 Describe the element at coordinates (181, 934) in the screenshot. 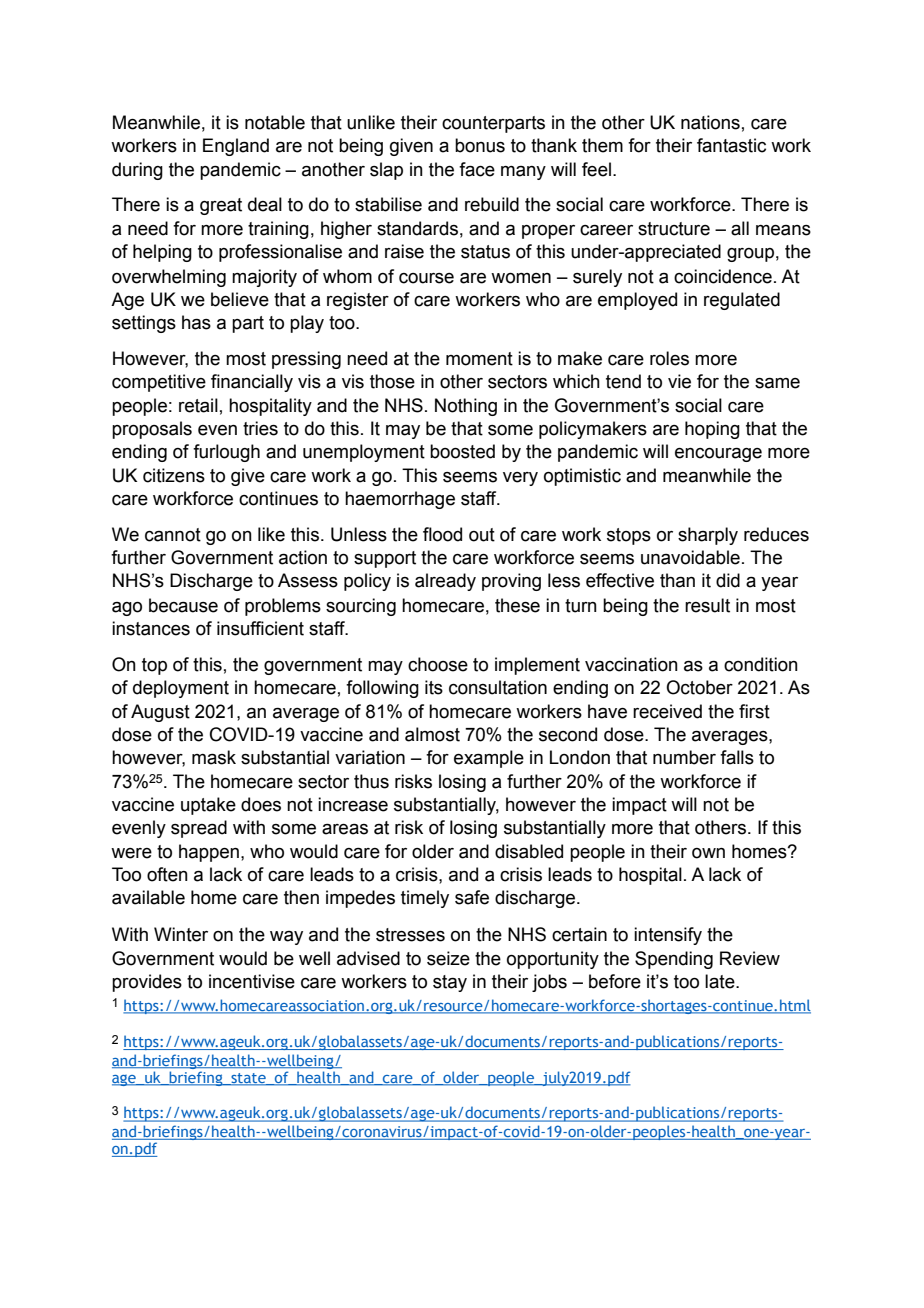

I see `Winter` at that location.
